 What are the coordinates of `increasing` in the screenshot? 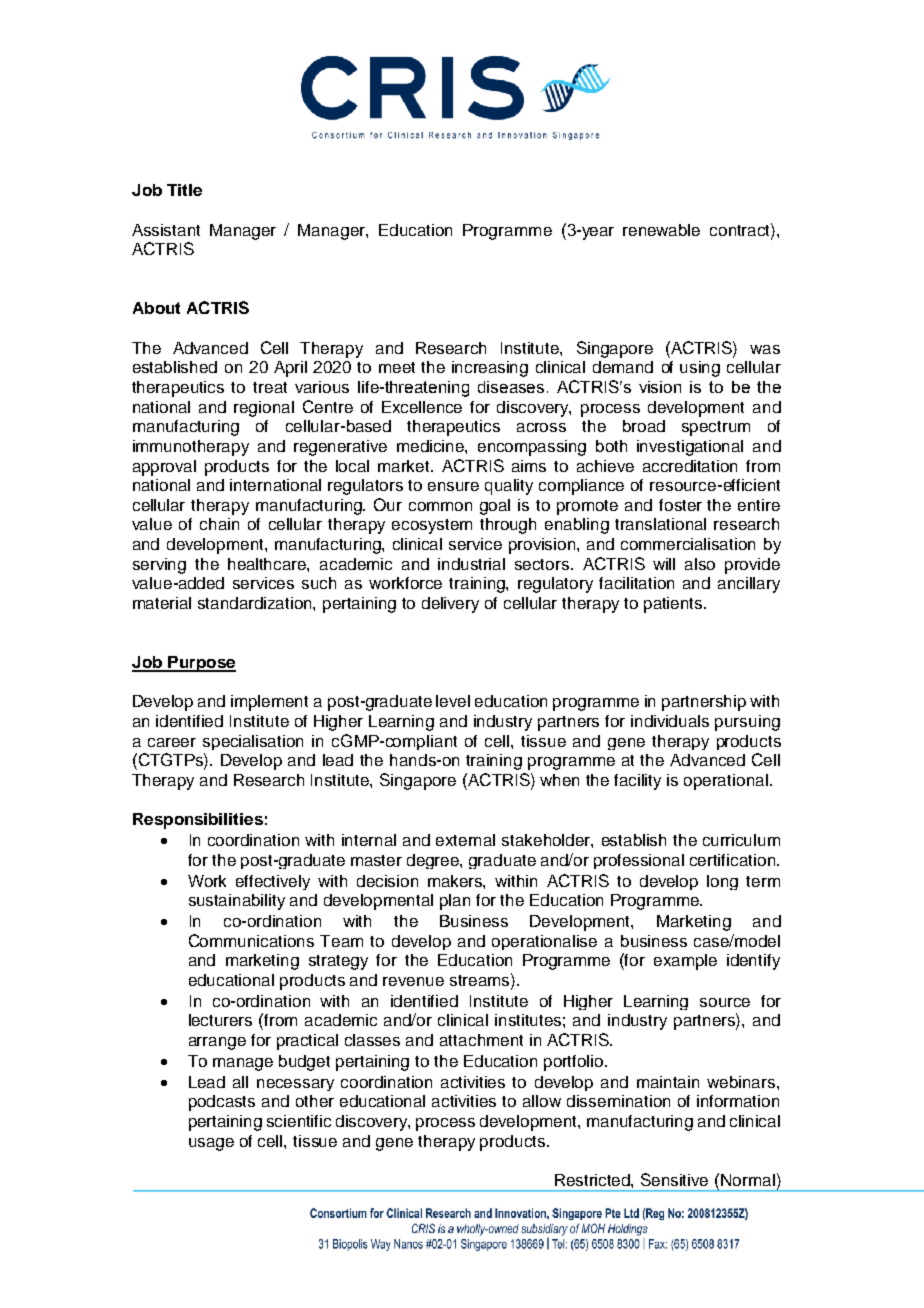 It's located at (490, 369).
